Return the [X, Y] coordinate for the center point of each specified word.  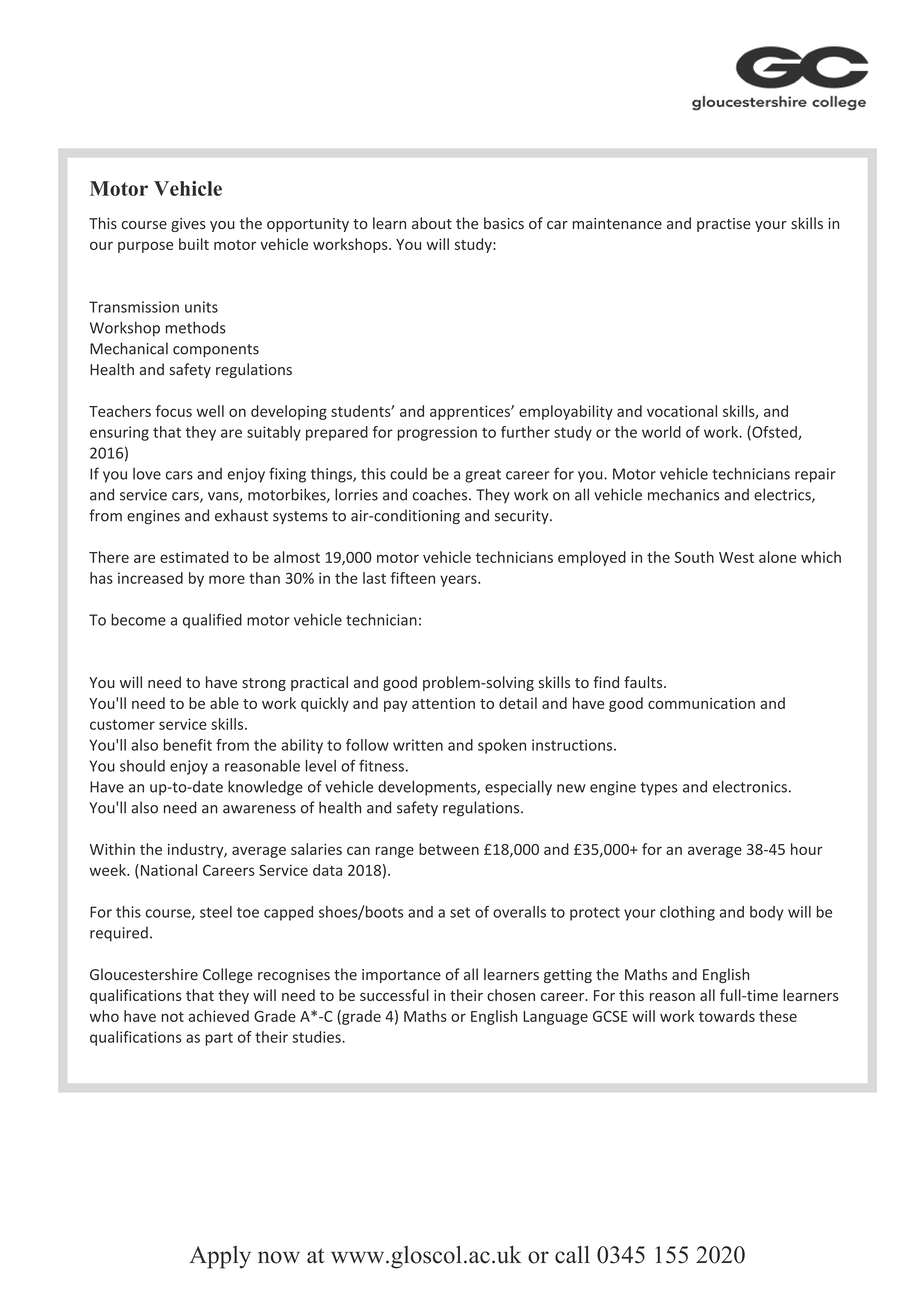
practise [724, 225]
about [432, 223]
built [194, 244]
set [460, 912]
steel [216, 912]
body [766, 913]
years [459, 581]
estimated [194, 557]
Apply [220, 1257]
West [736, 557]
